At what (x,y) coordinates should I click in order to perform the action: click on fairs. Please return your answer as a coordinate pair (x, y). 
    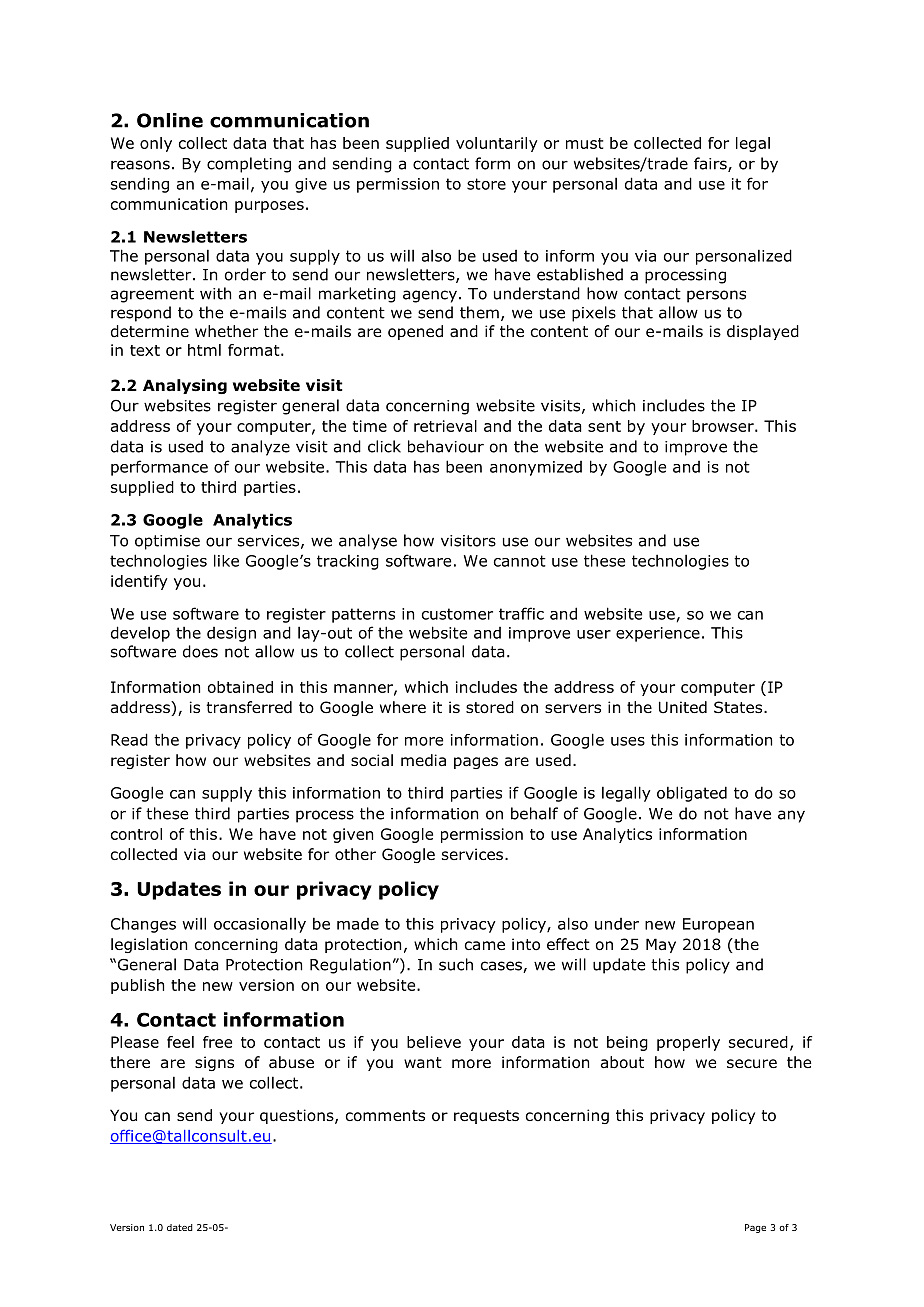
    Looking at the image, I should click on (711, 164).
